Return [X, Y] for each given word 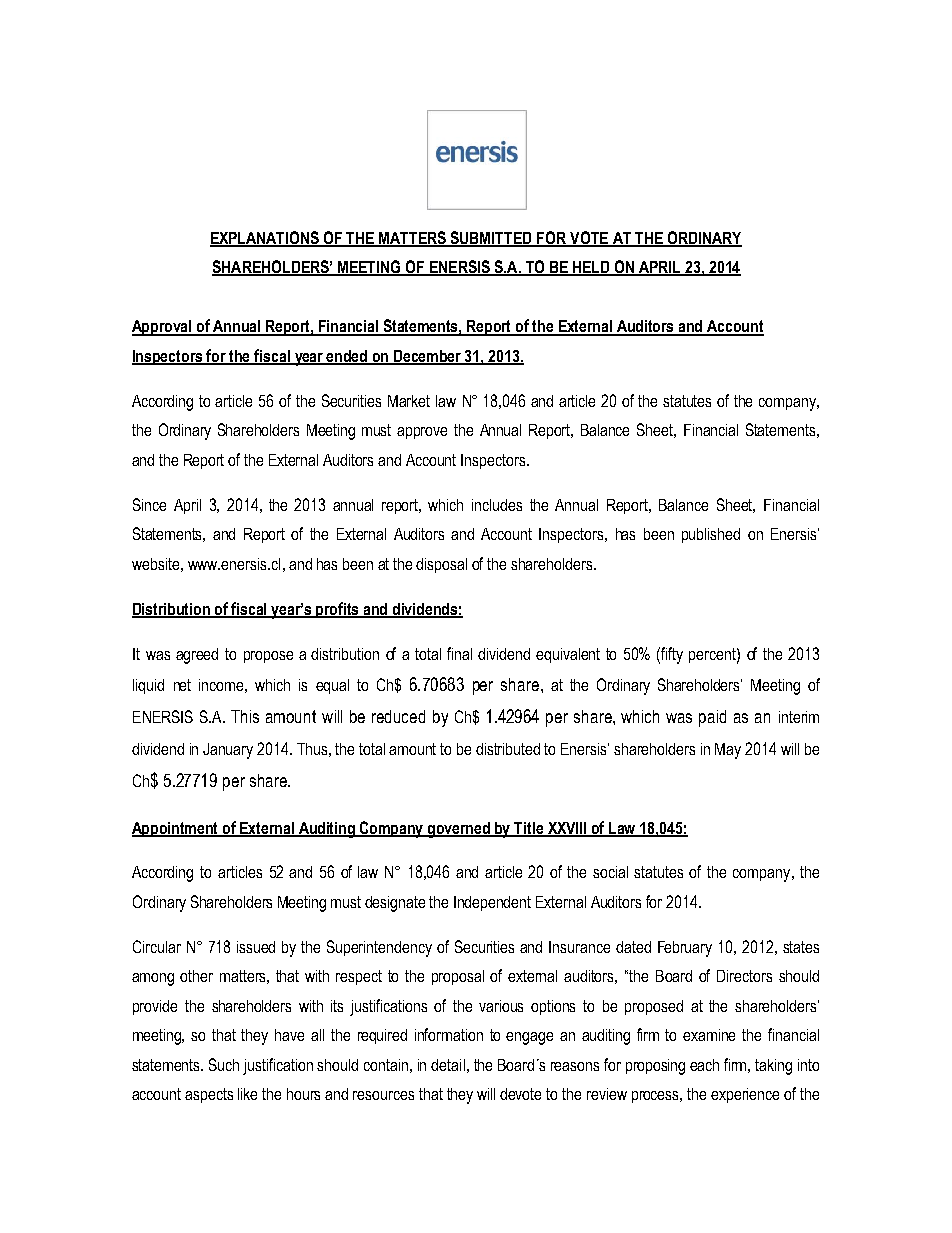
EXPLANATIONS [266, 238]
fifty [672, 655]
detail [448, 1065]
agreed [197, 656]
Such [224, 1064]
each [704, 1065]
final [459, 653]
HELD [591, 268]
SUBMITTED [492, 238]
